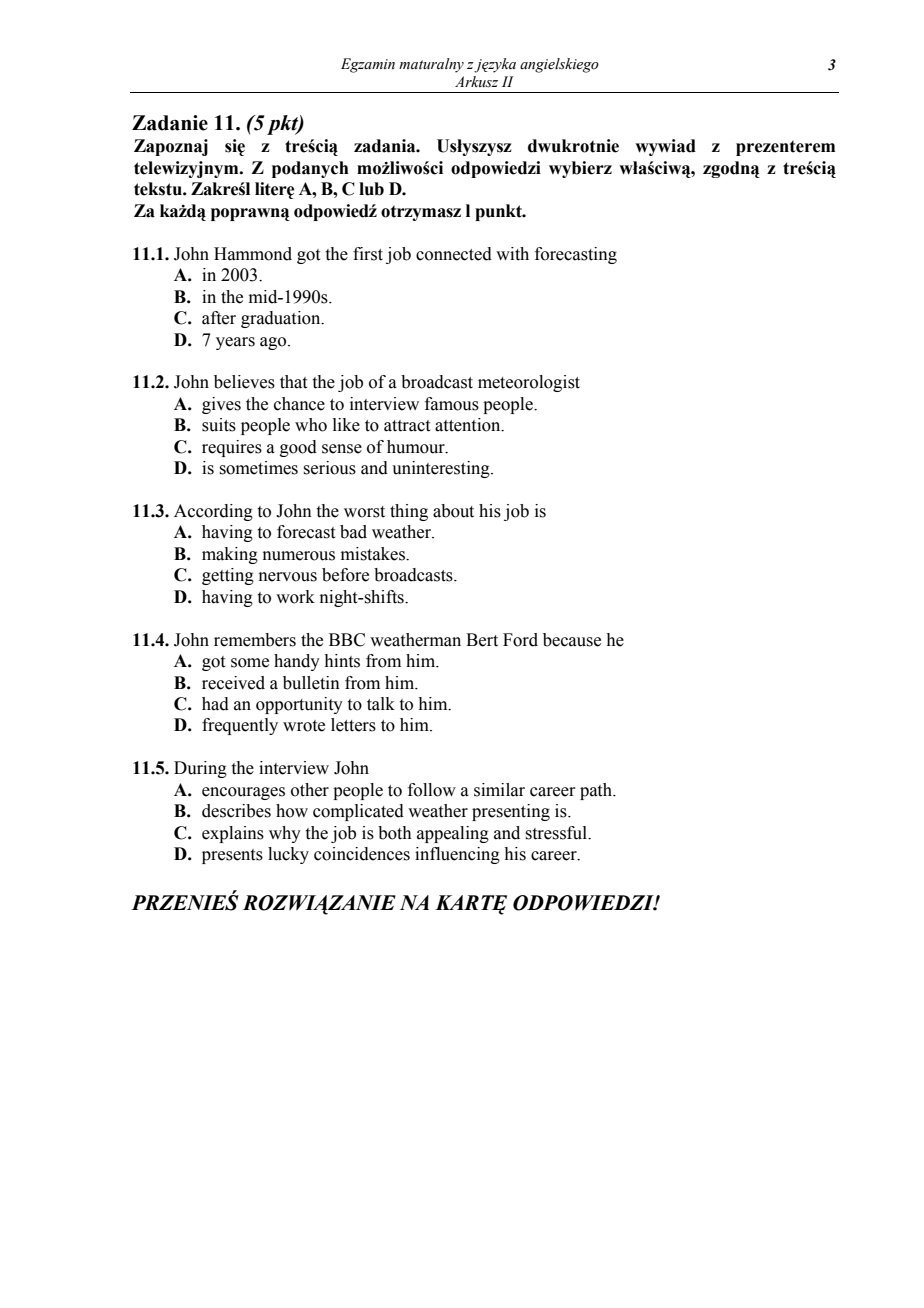 The height and width of the screenshot is (1308, 924). Describe the element at coordinates (253, 254) in the screenshot. I see `Hammond` at that location.
